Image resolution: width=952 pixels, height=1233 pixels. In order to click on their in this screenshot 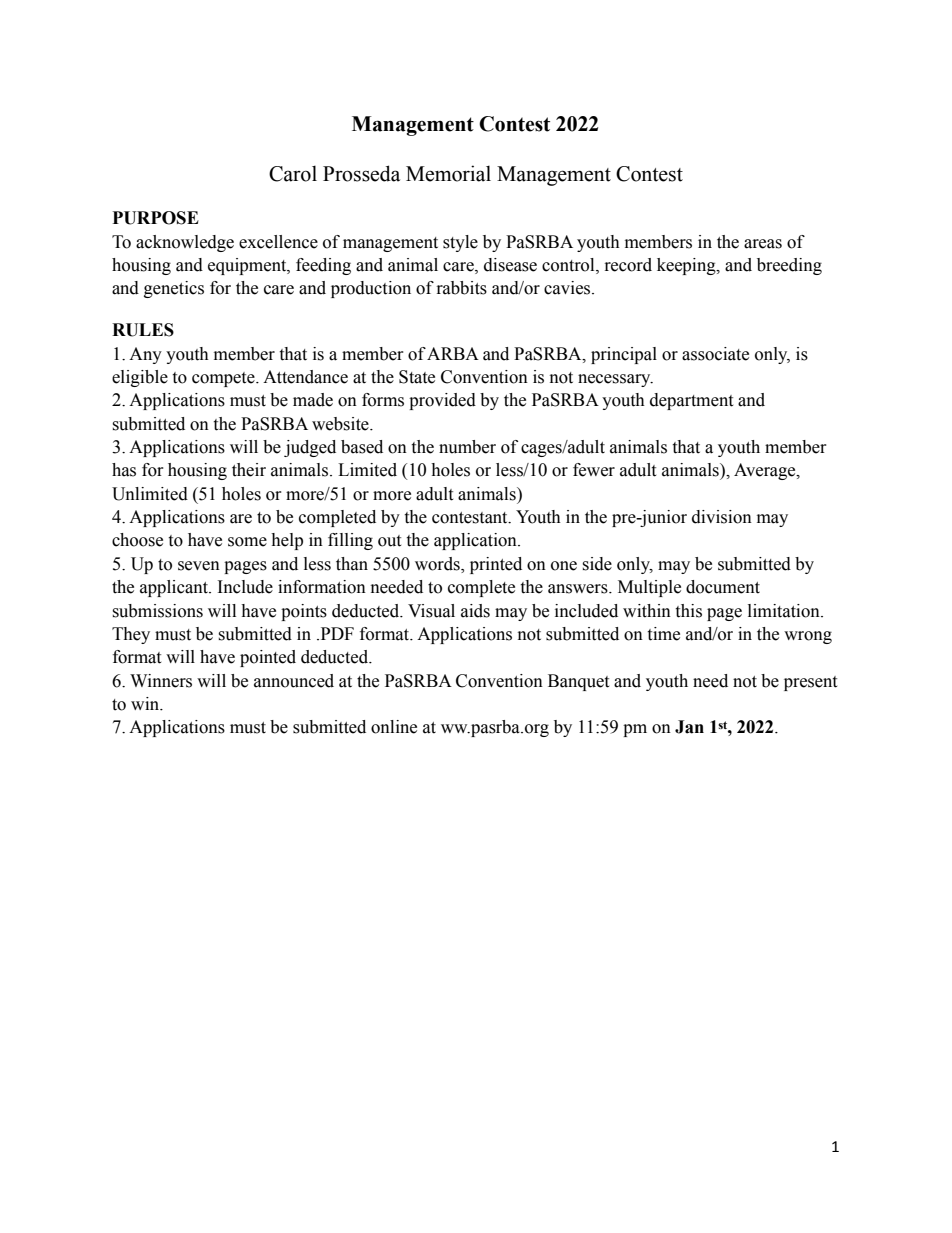, I will do `click(249, 470)`.
